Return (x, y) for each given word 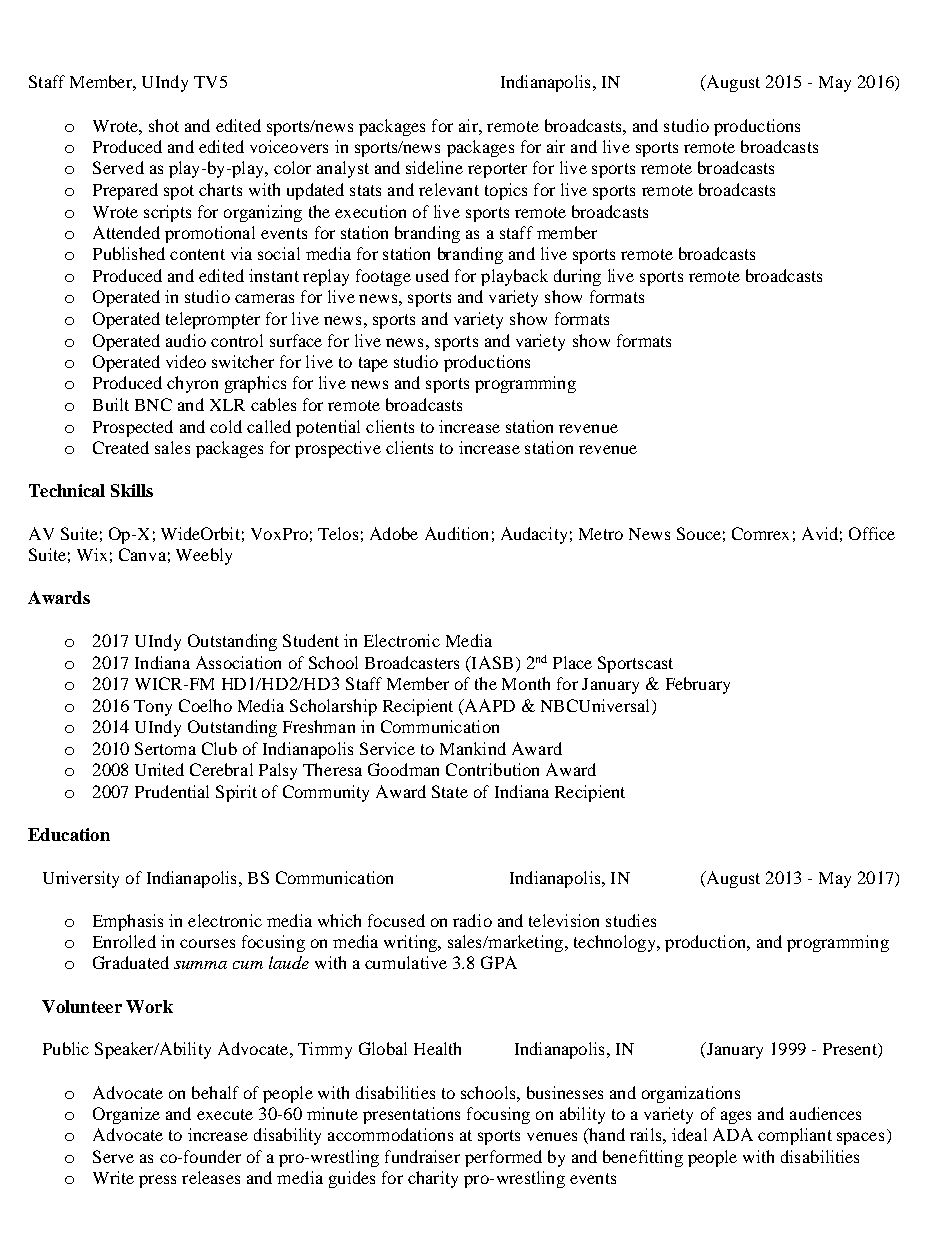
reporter (497, 170)
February (698, 685)
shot (164, 125)
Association (238, 662)
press (157, 1181)
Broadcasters (412, 662)
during (577, 277)
